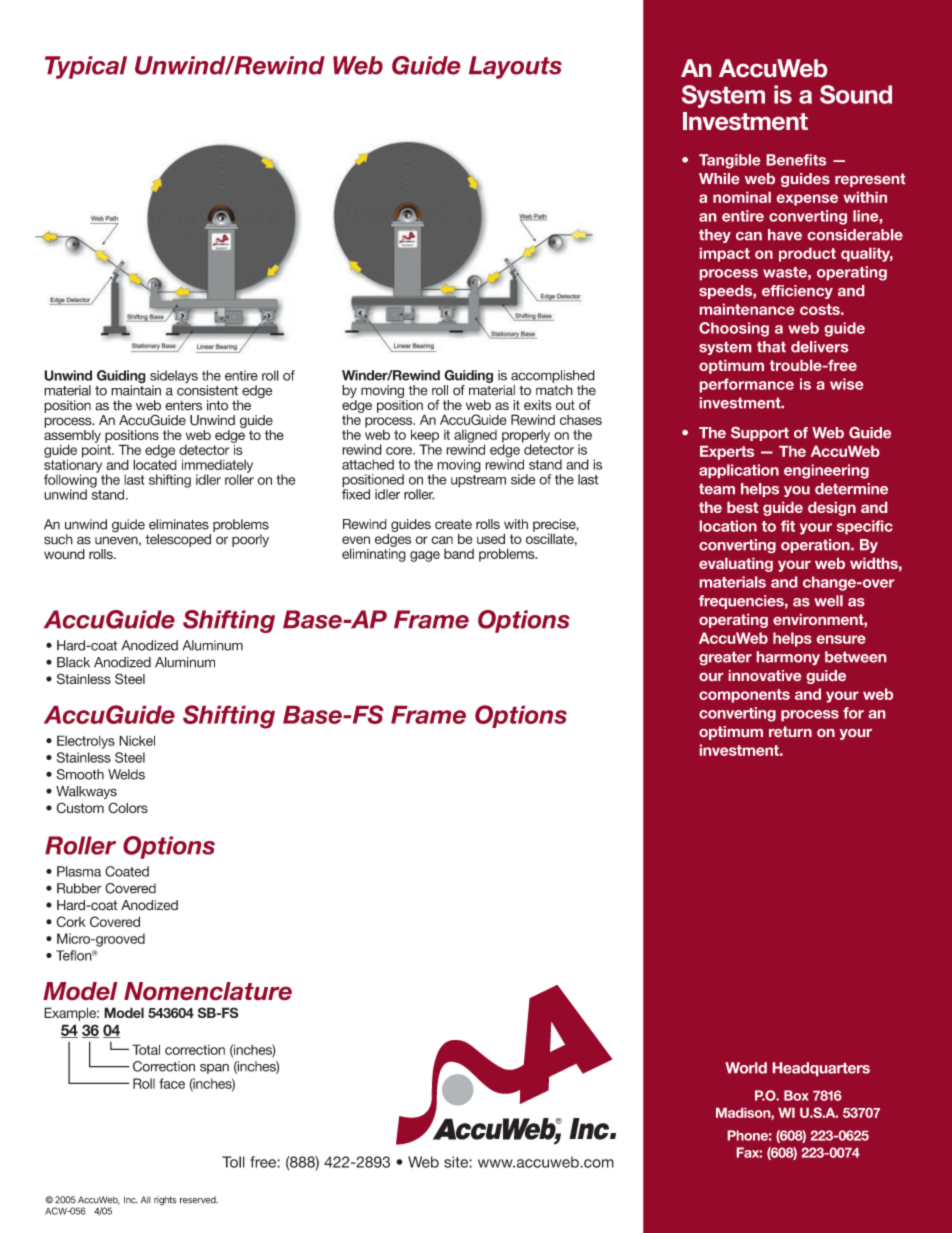  Describe the element at coordinates (744, 696) in the page. I see `components` at that location.
